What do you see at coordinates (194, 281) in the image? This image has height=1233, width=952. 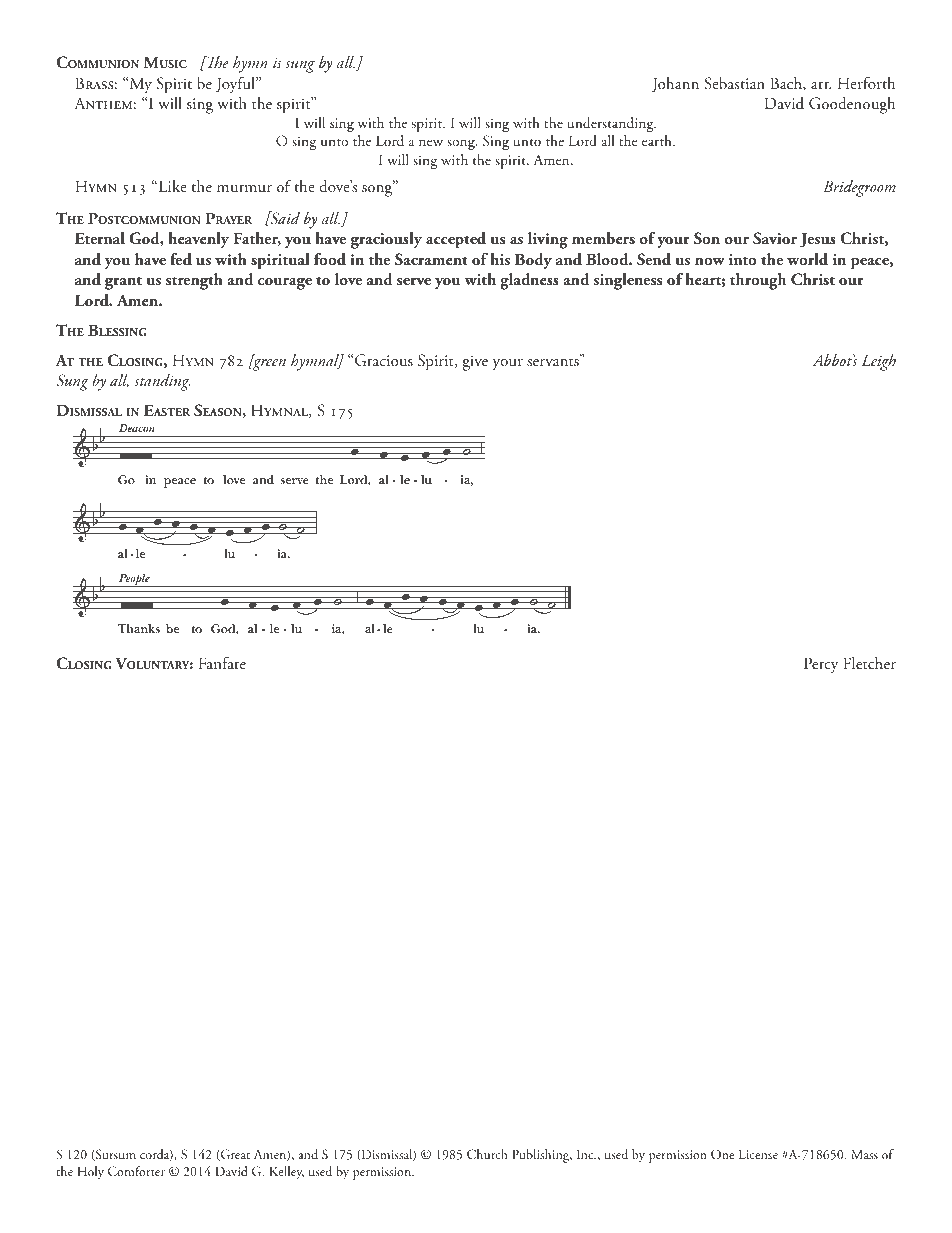 I see `strength` at bounding box center [194, 281].
